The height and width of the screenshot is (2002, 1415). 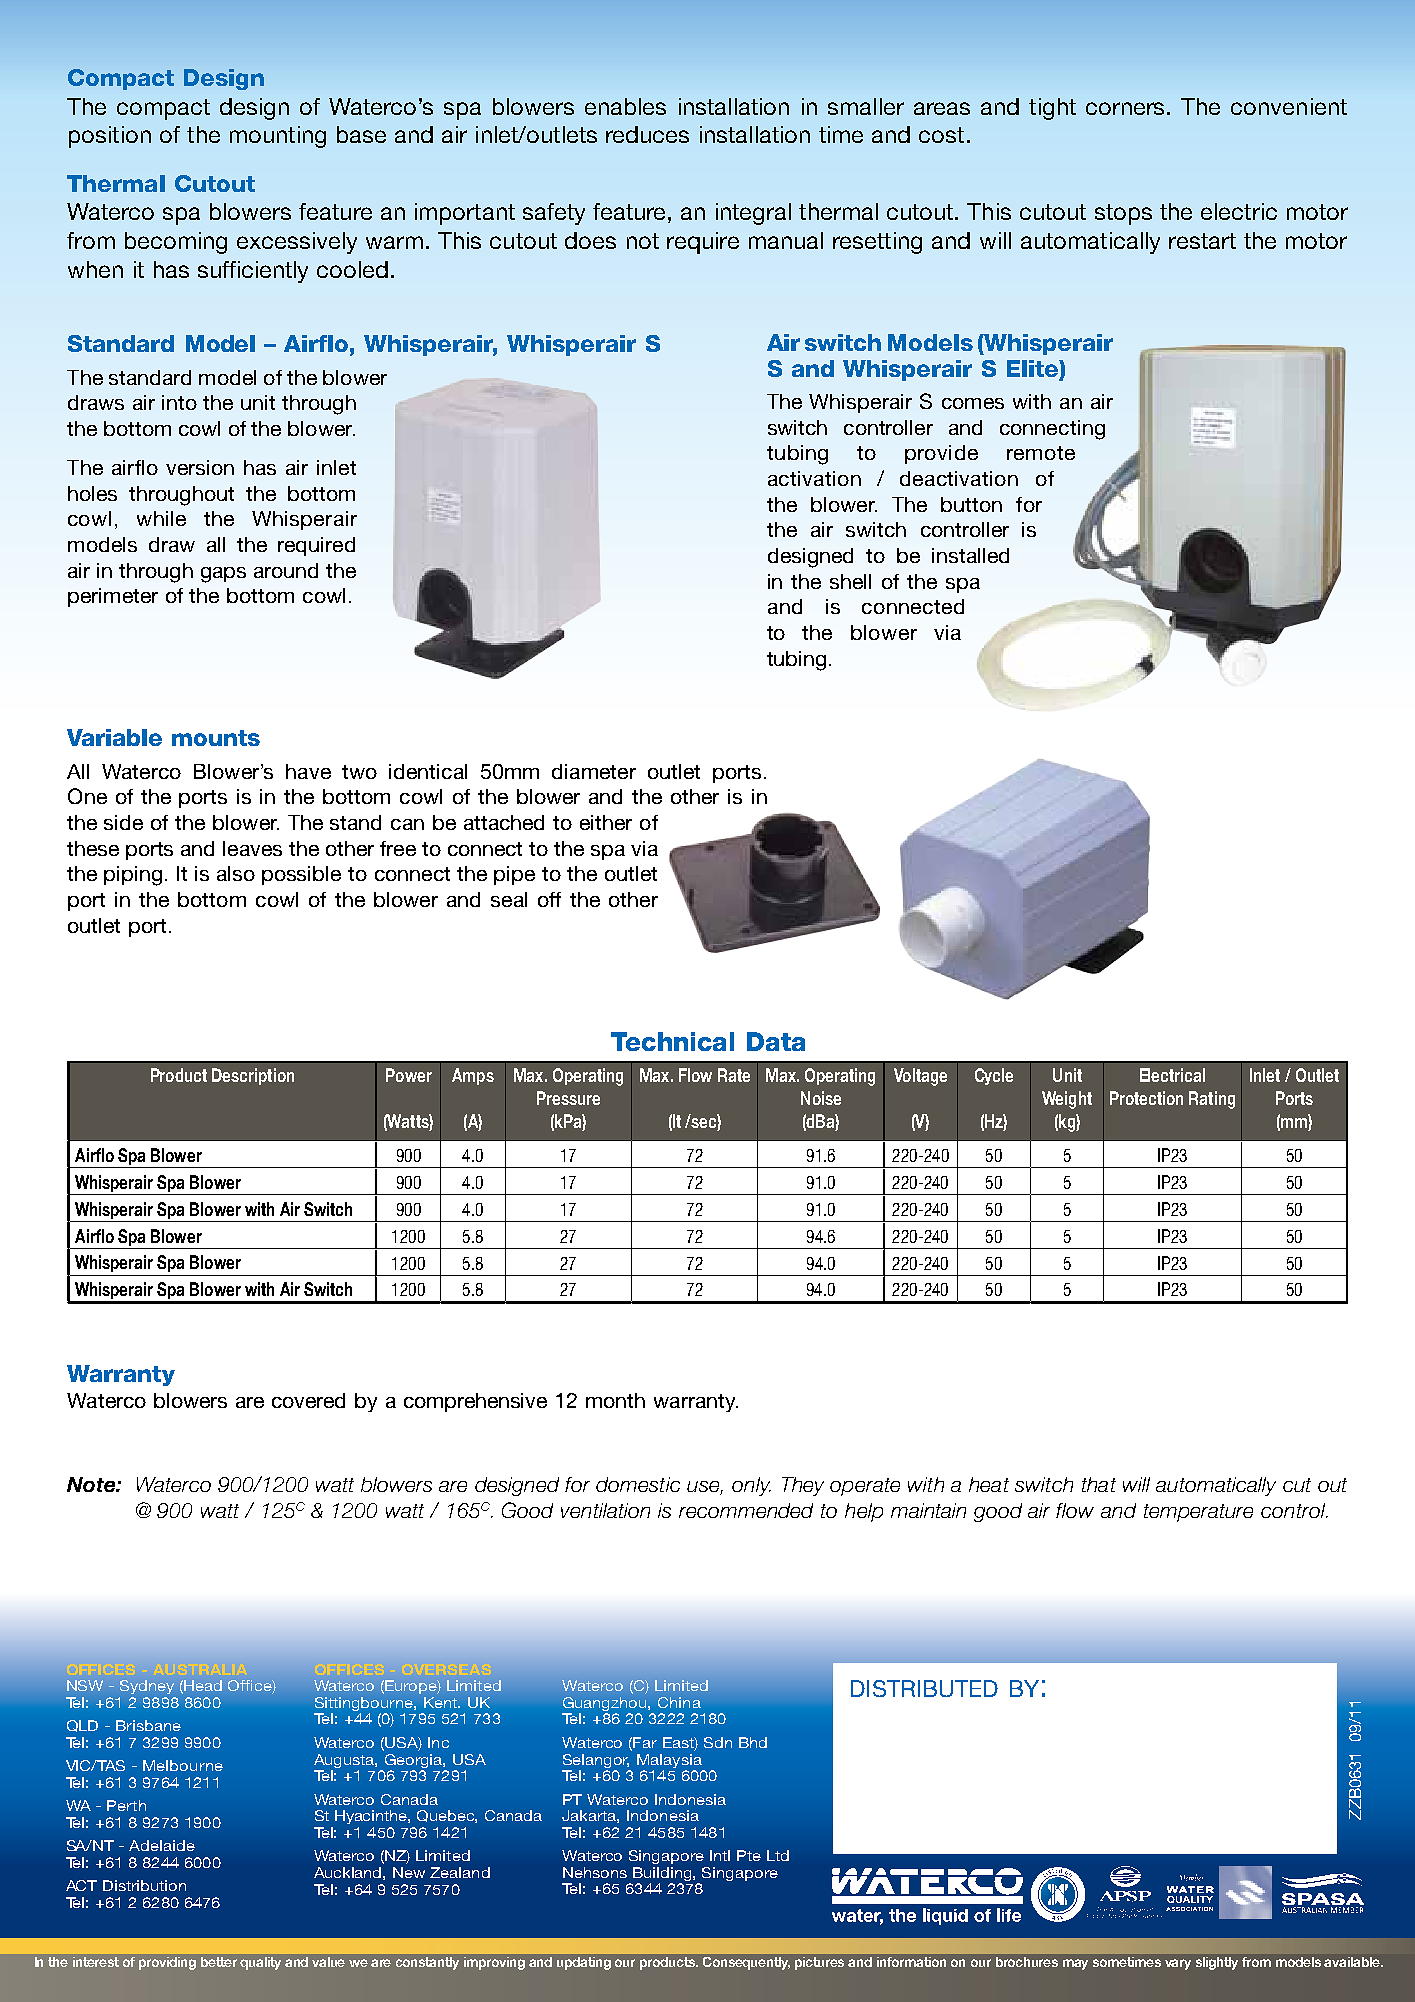 I want to click on that, so click(x=1099, y=1484).
